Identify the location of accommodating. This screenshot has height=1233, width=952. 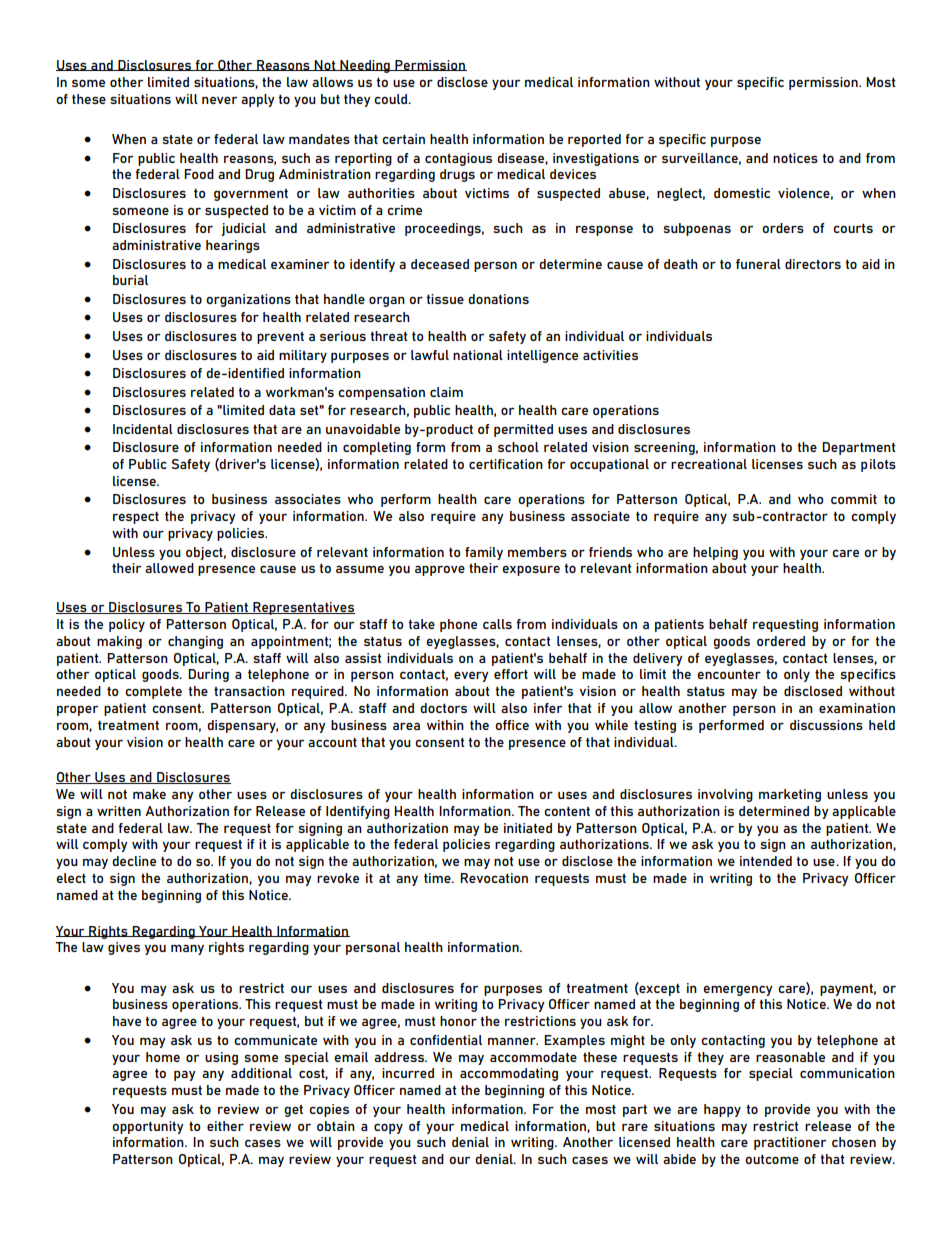
(509, 1074).
